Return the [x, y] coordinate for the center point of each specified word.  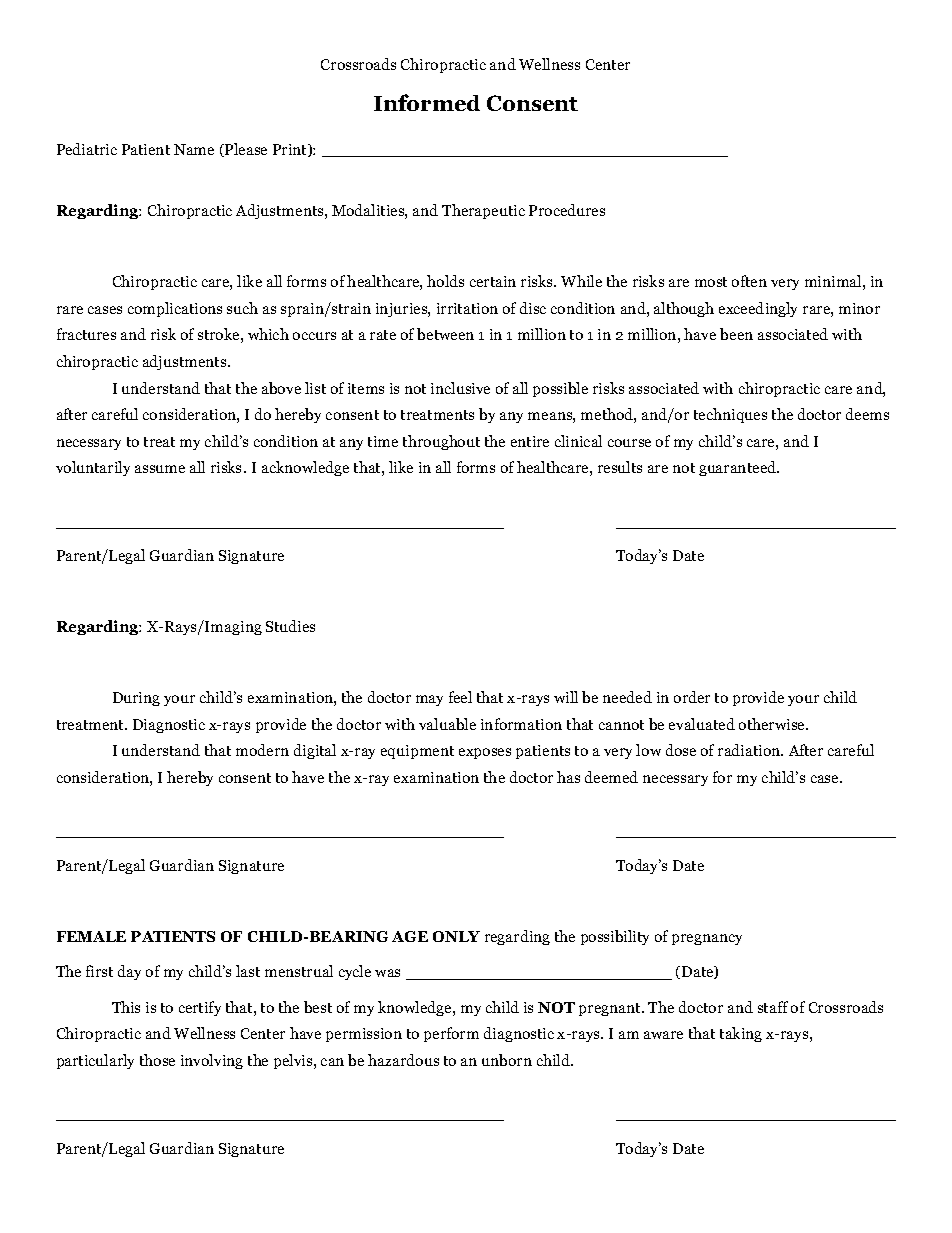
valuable [447, 724]
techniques [730, 415]
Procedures [567, 210]
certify [200, 1008]
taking [741, 1034]
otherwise [773, 724]
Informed [427, 102]
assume [160, 469]
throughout [441, 442]
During [136, 699]
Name [194, 149]
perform [451, 1034]
